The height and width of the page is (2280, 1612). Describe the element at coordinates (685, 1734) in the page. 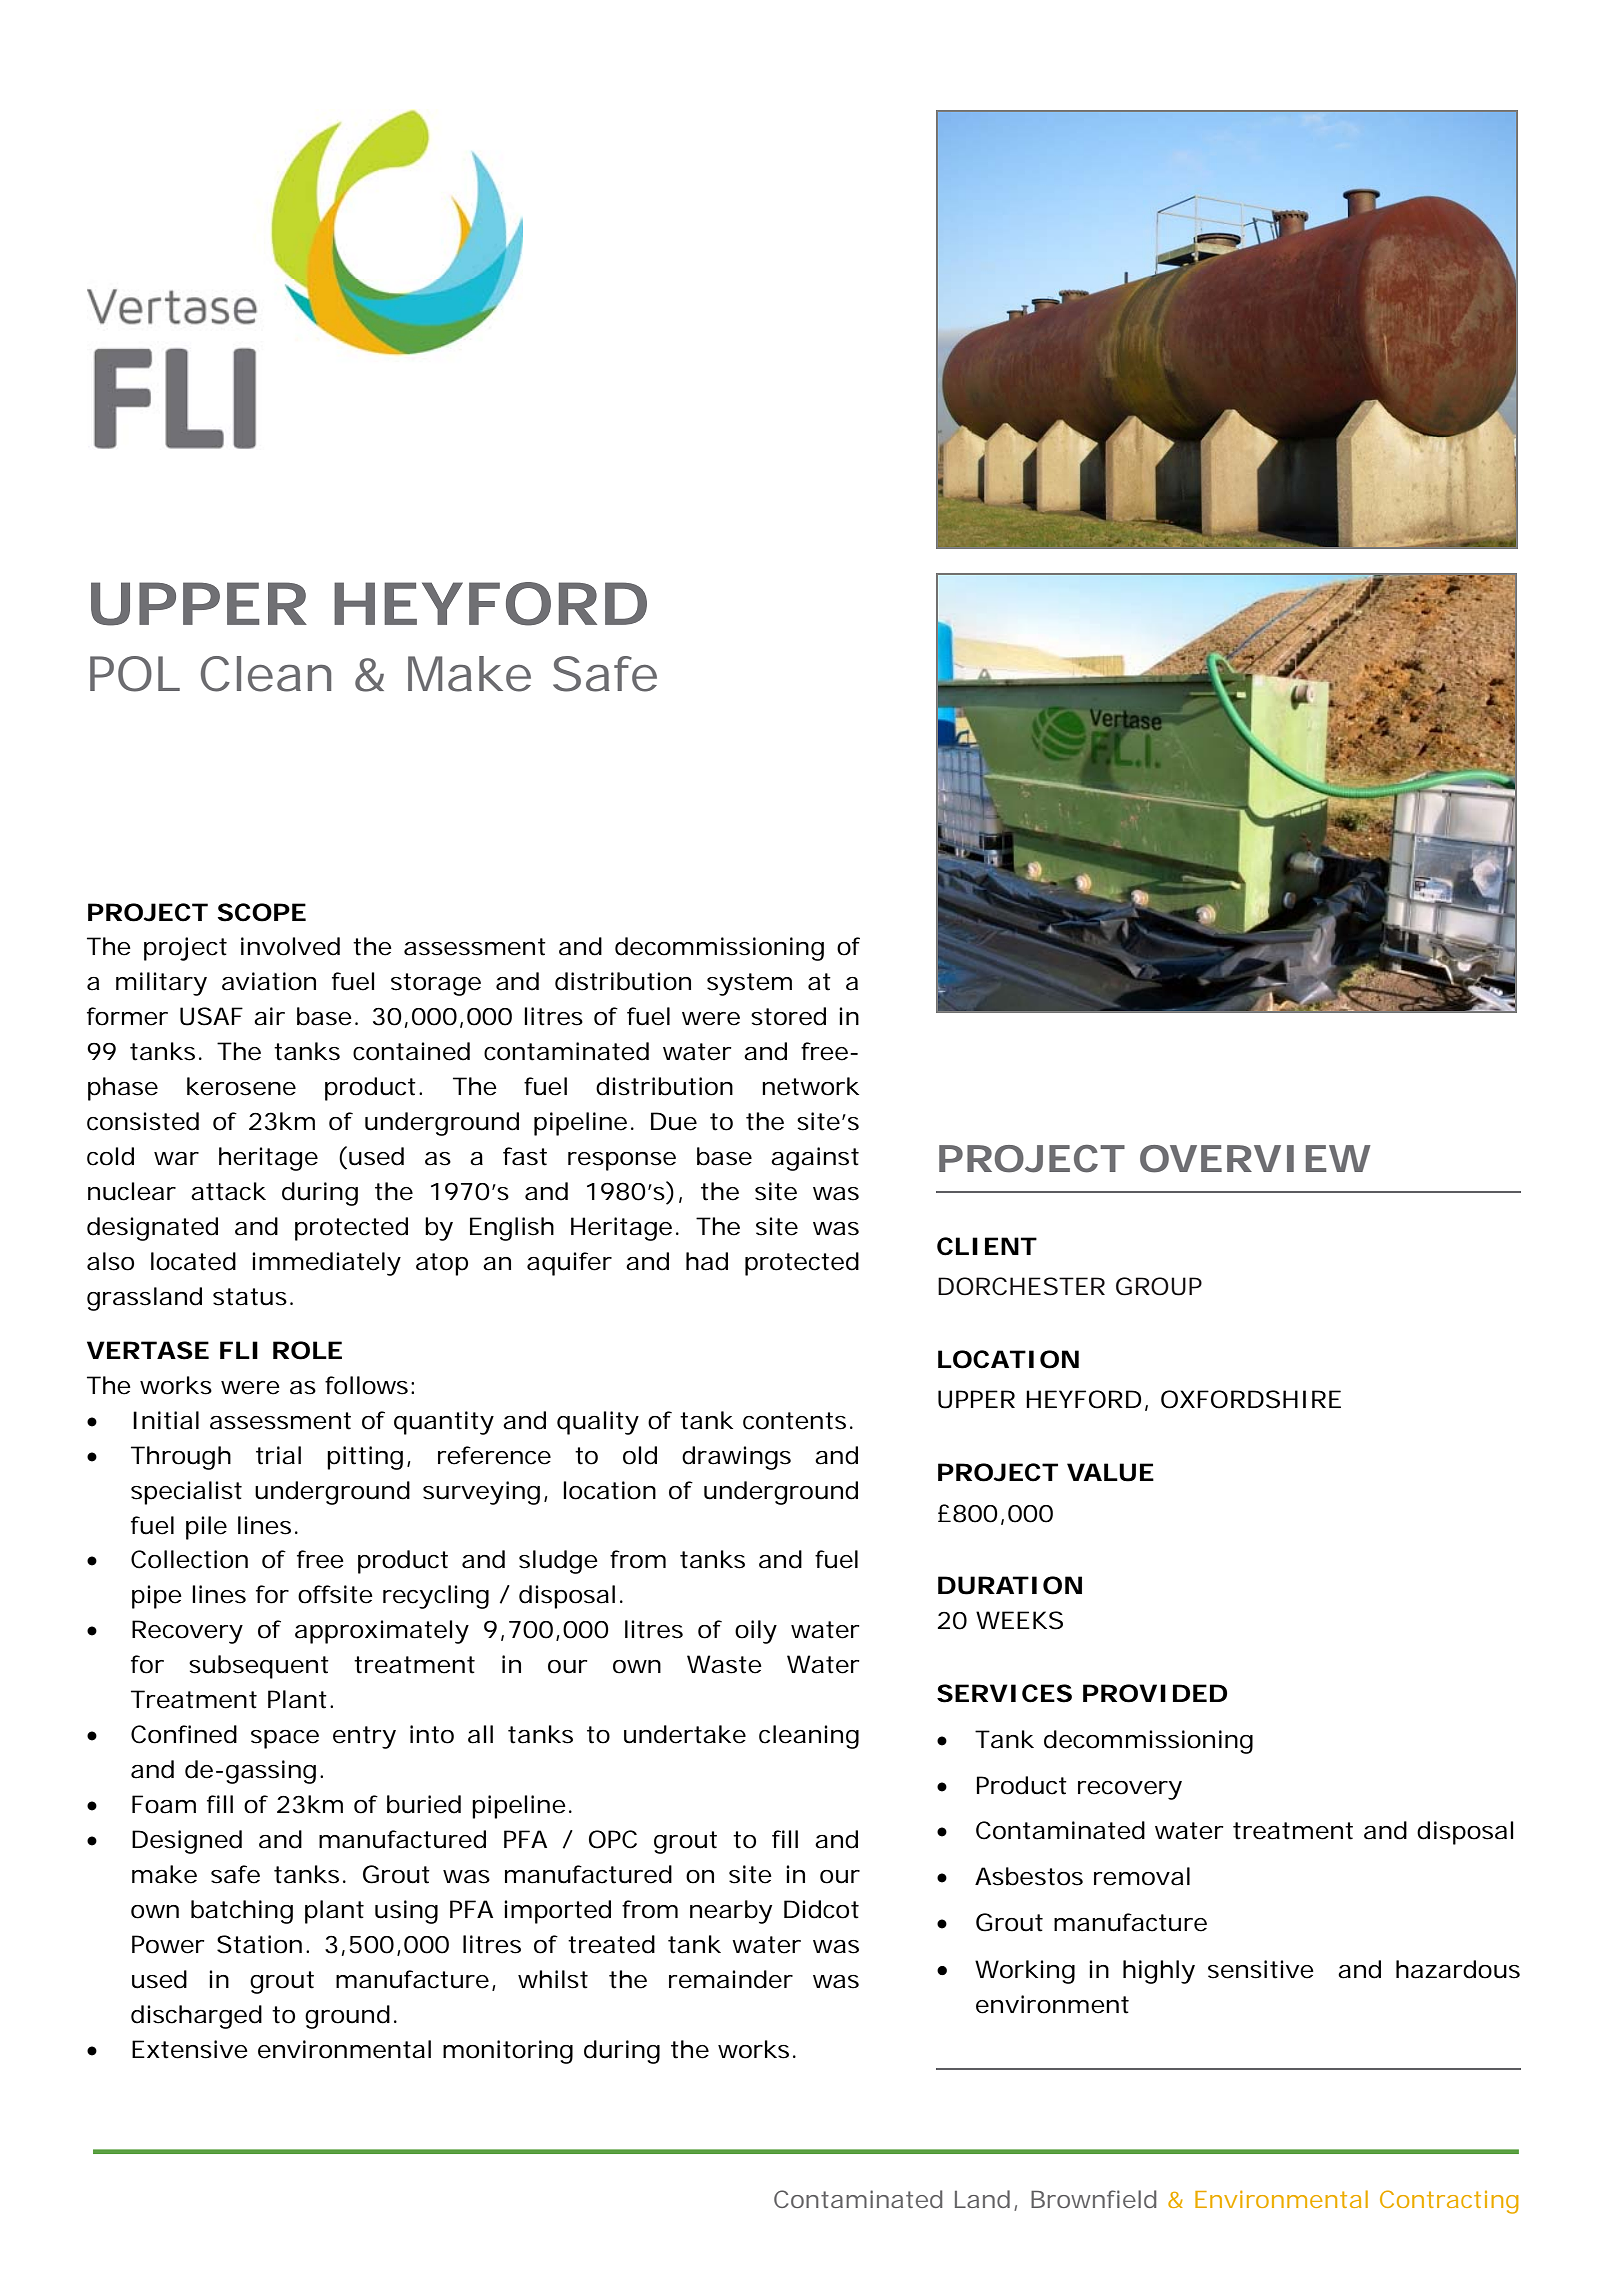

I see `undertake` at that location.
